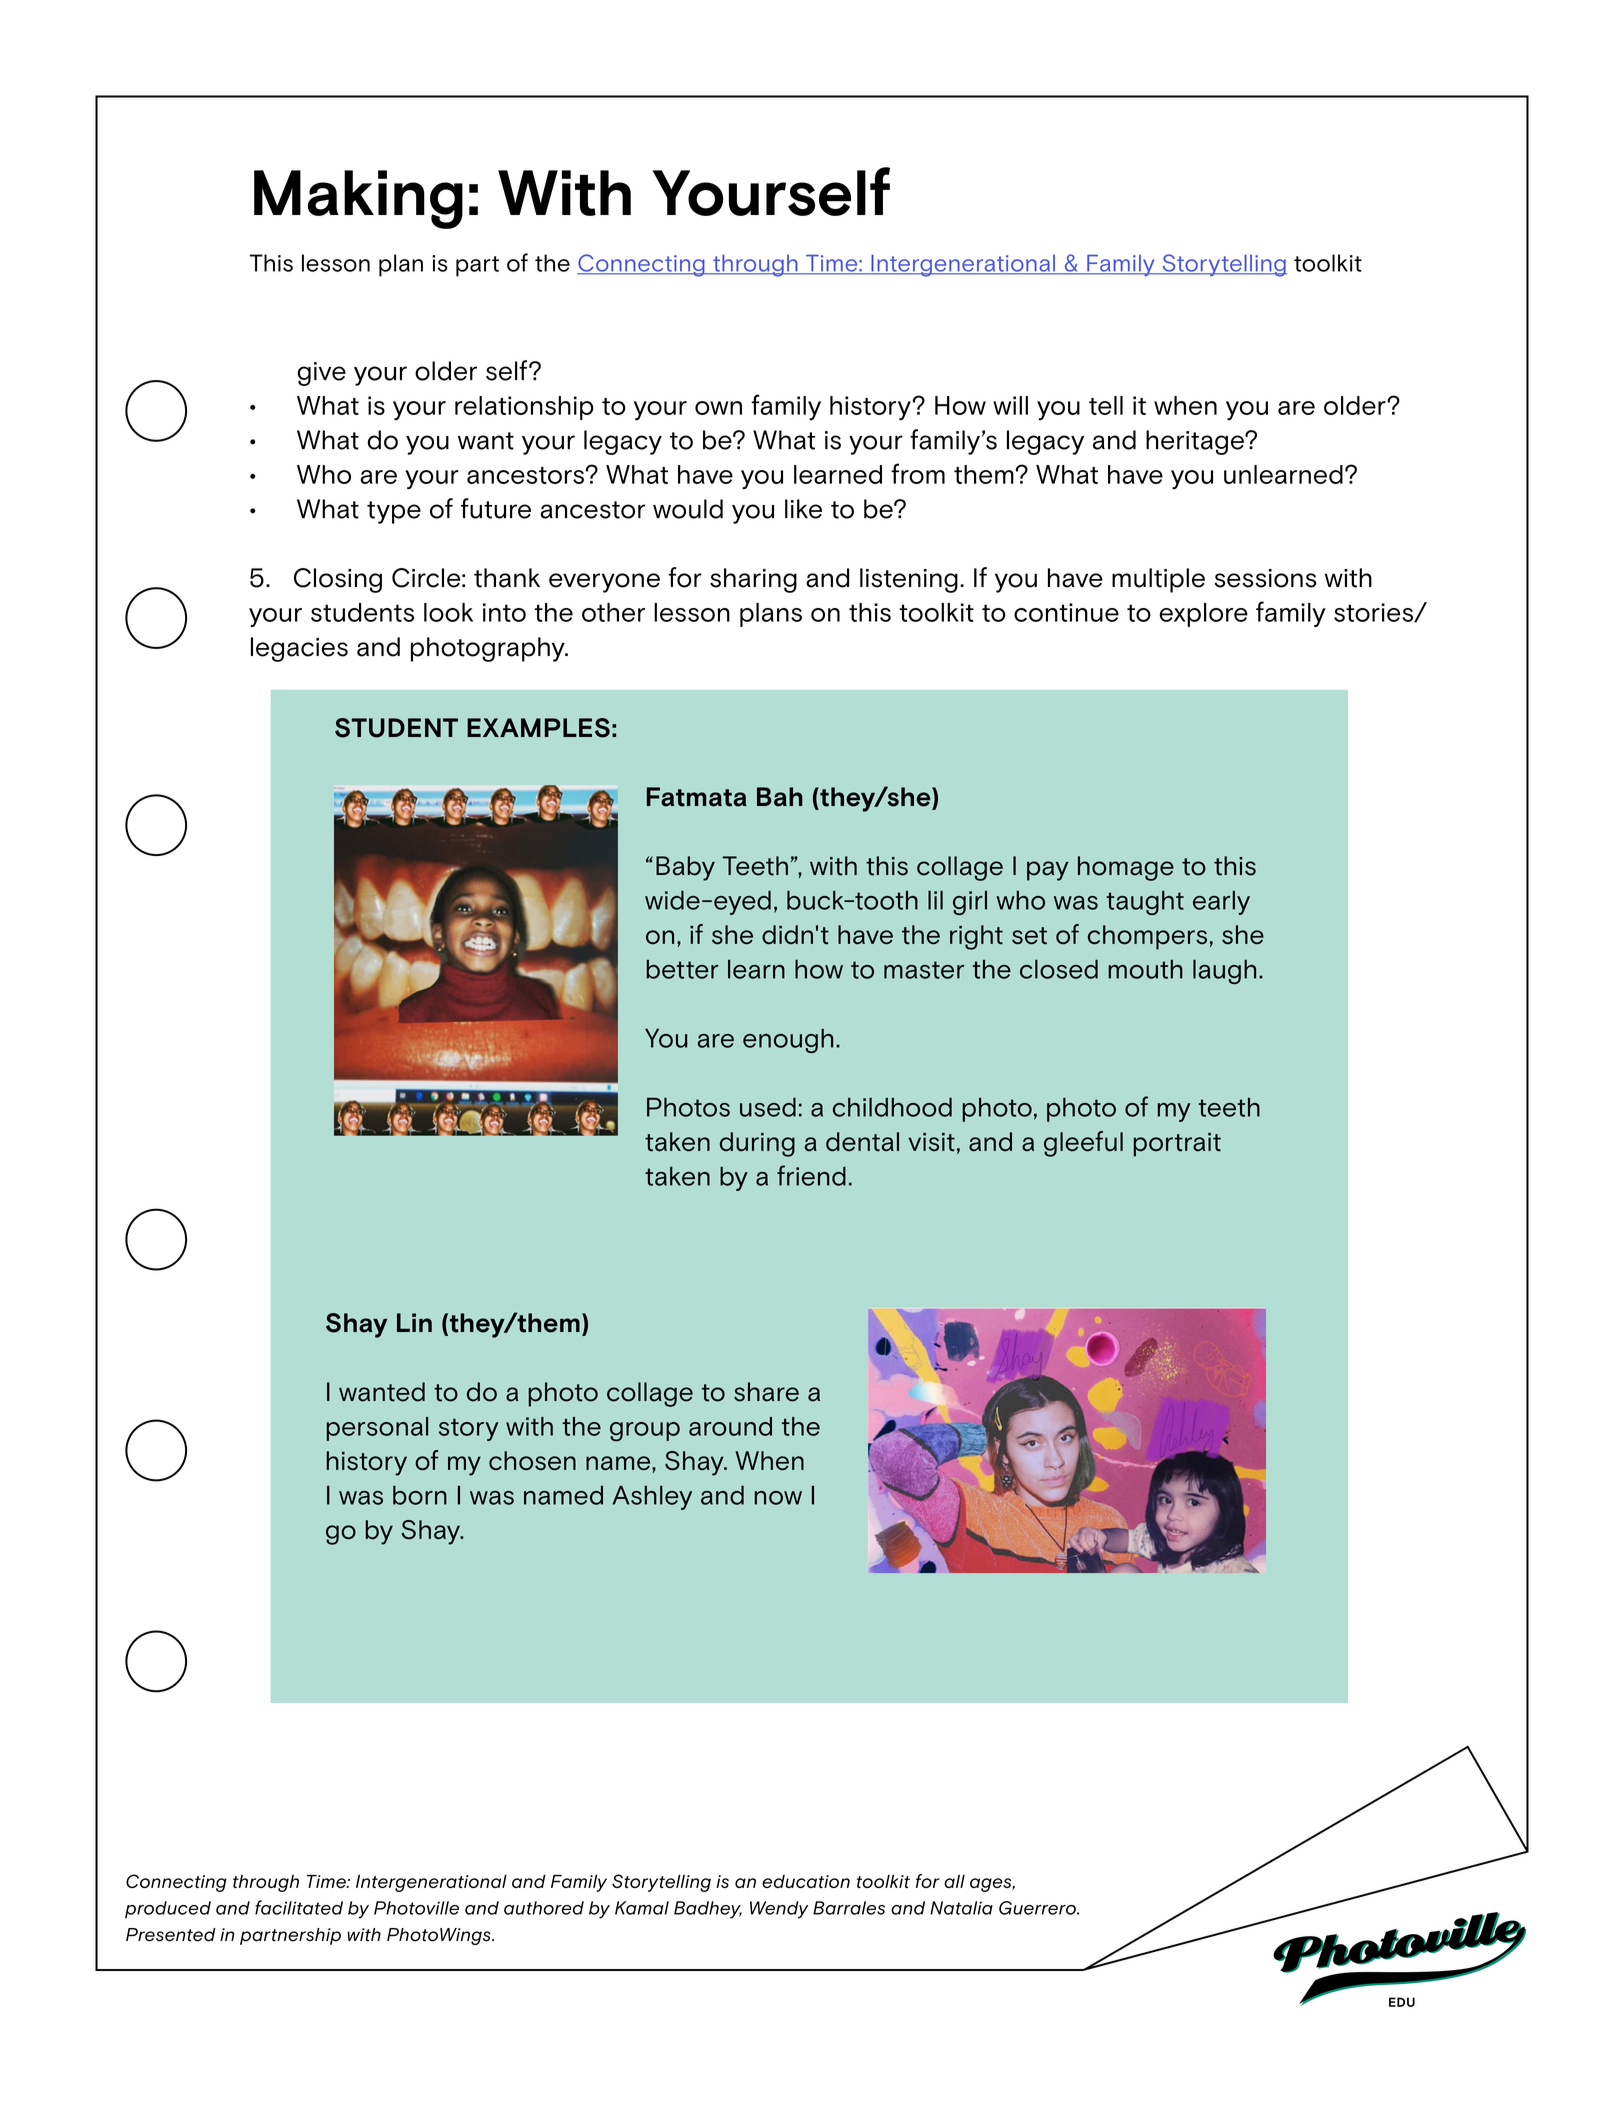  What do you see at coordinates (766, 1392) in the screenshot?
I see `share` at bounding box center [766, 1392].
